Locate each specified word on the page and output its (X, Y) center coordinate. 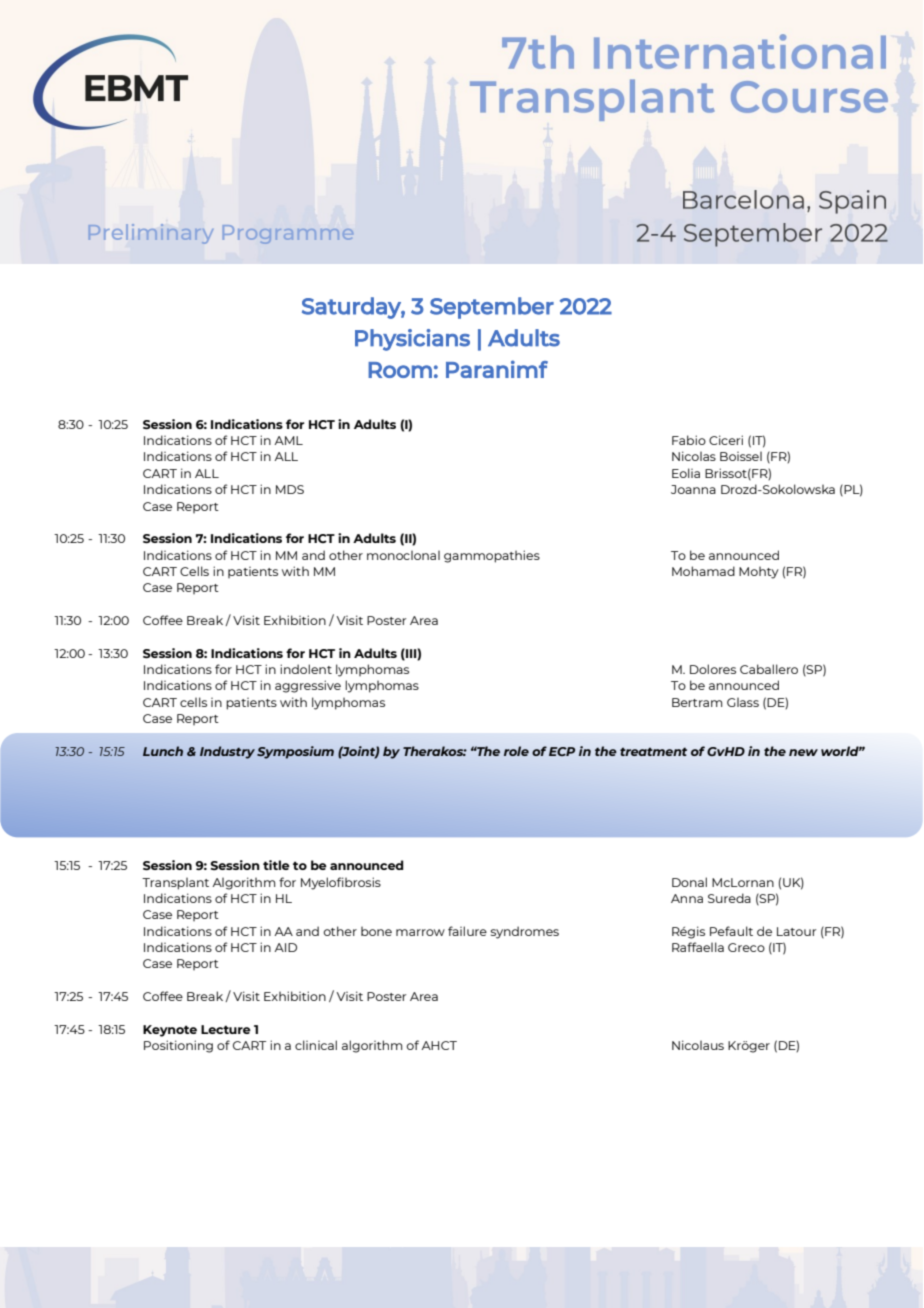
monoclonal (403, 555)
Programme (288, 234)
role (516, 751)
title (276, 865)
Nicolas (694, 456)
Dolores (713, 669)
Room (400, 370)
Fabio (689, 440)
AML (288, 440)
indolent (306, 669)
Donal (689, 882)
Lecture (226, 1029)
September (492, 308)
